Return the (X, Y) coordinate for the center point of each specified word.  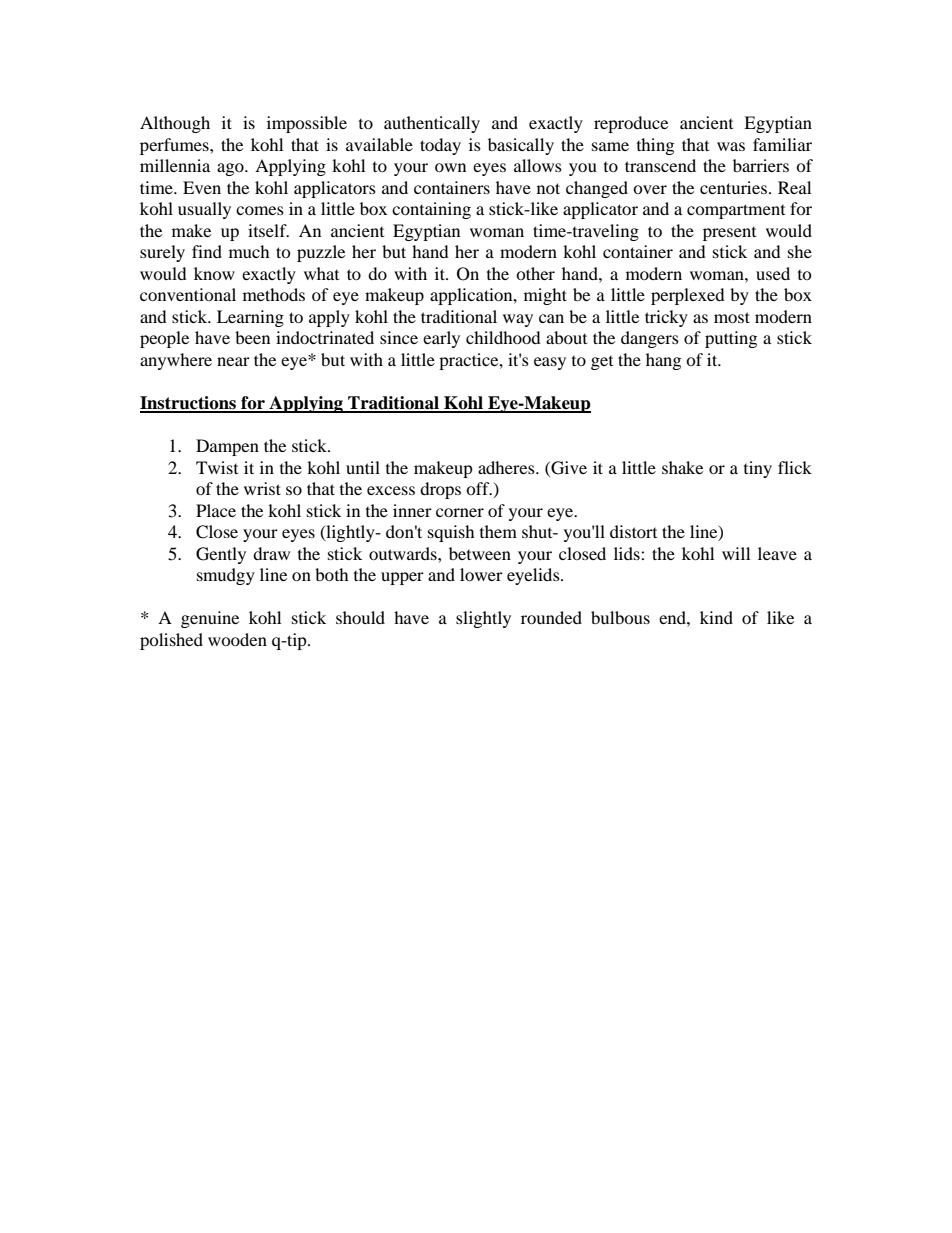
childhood (503, 337)
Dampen (227, 447)
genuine (210, 619)
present (729, 234)
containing (431, 210)
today (440, 146)
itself (268, 230)
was (731, 146)
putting (731, 339)
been (252, 337)
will (736, 553)
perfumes (175, 146)
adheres (507, 467)
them (498, 531)
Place (216, 510)
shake (682, 467)
